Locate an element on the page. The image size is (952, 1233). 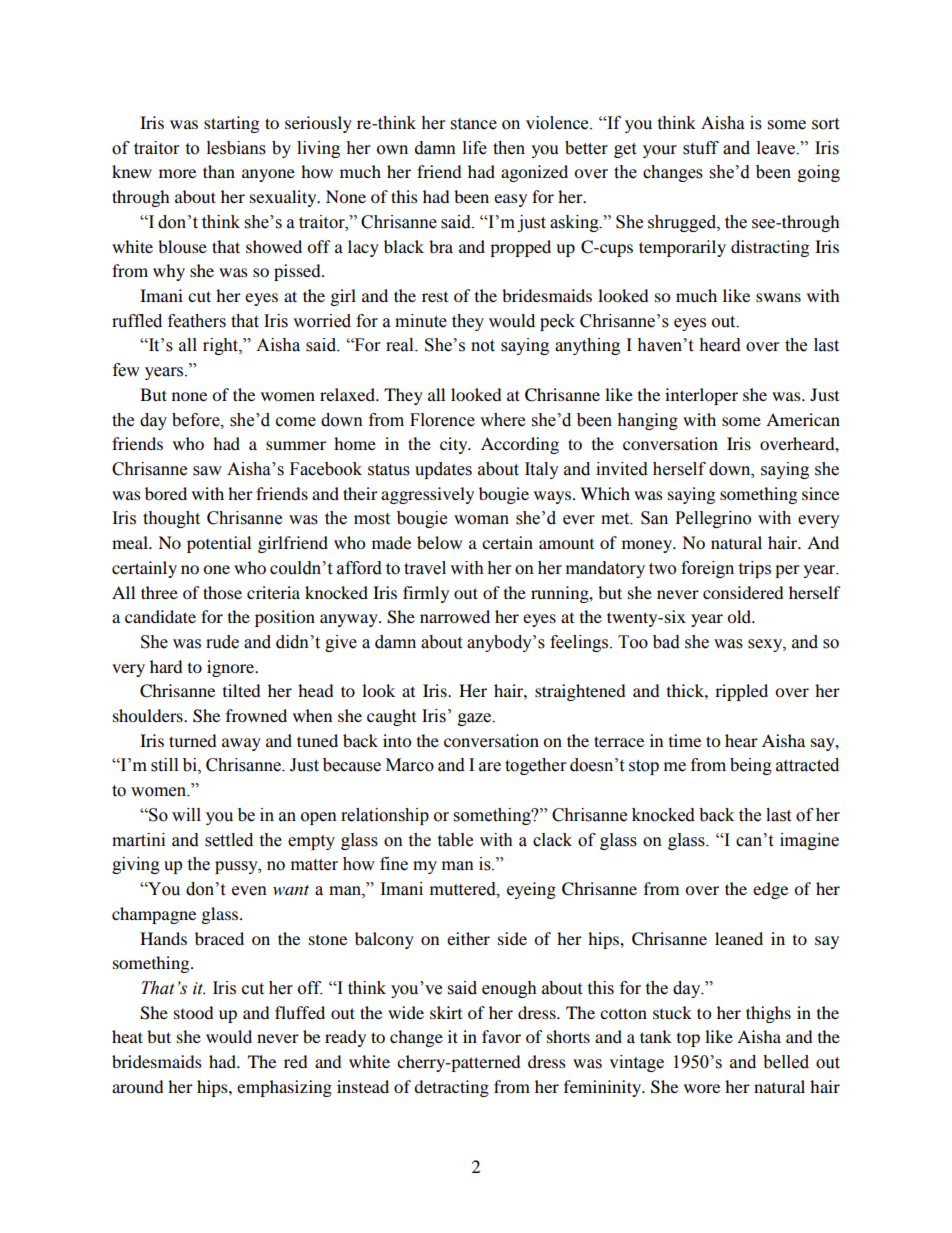
narrowed is located at coordinates (455, 616).
